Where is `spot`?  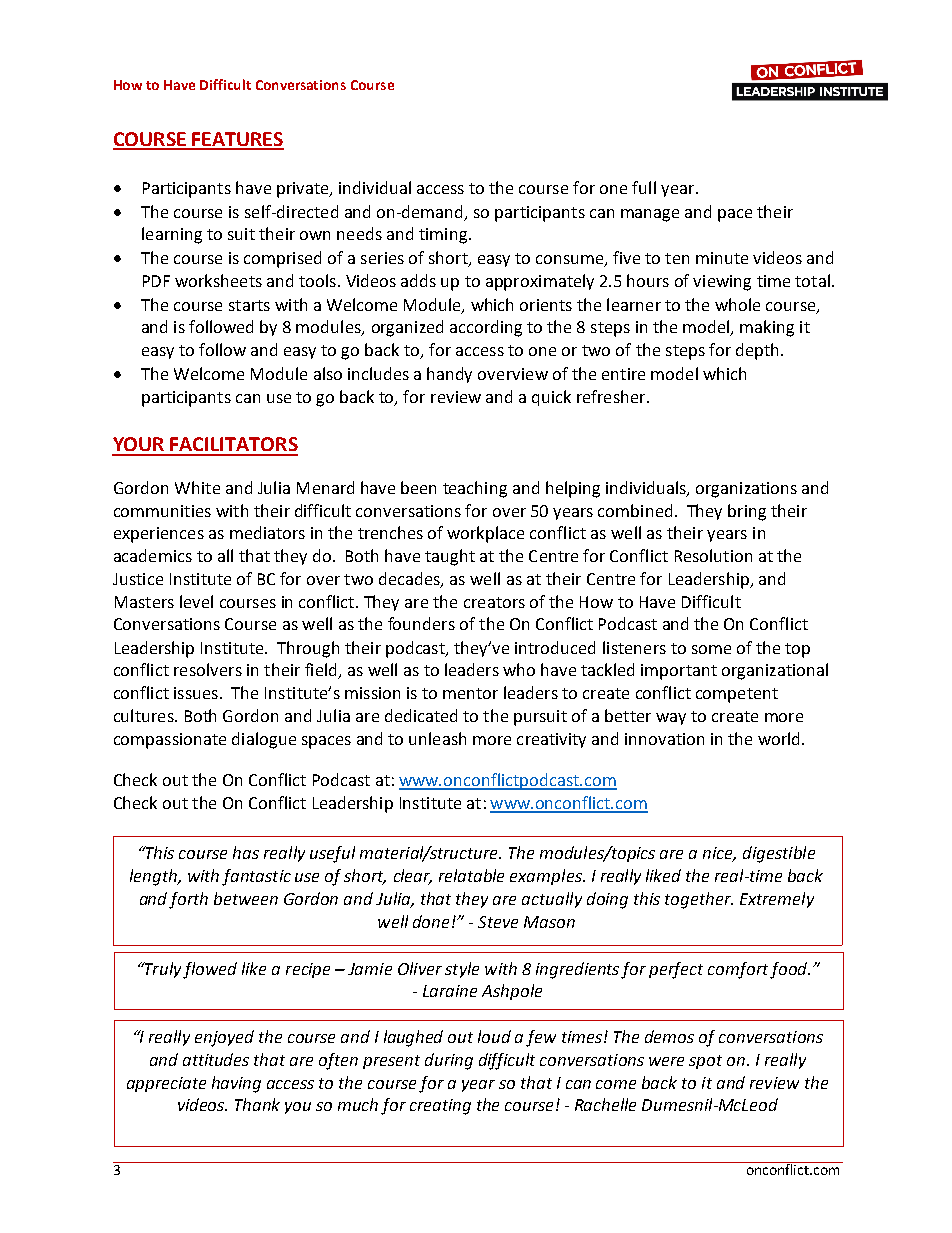
spot is located at coordinates (705, 1062).
